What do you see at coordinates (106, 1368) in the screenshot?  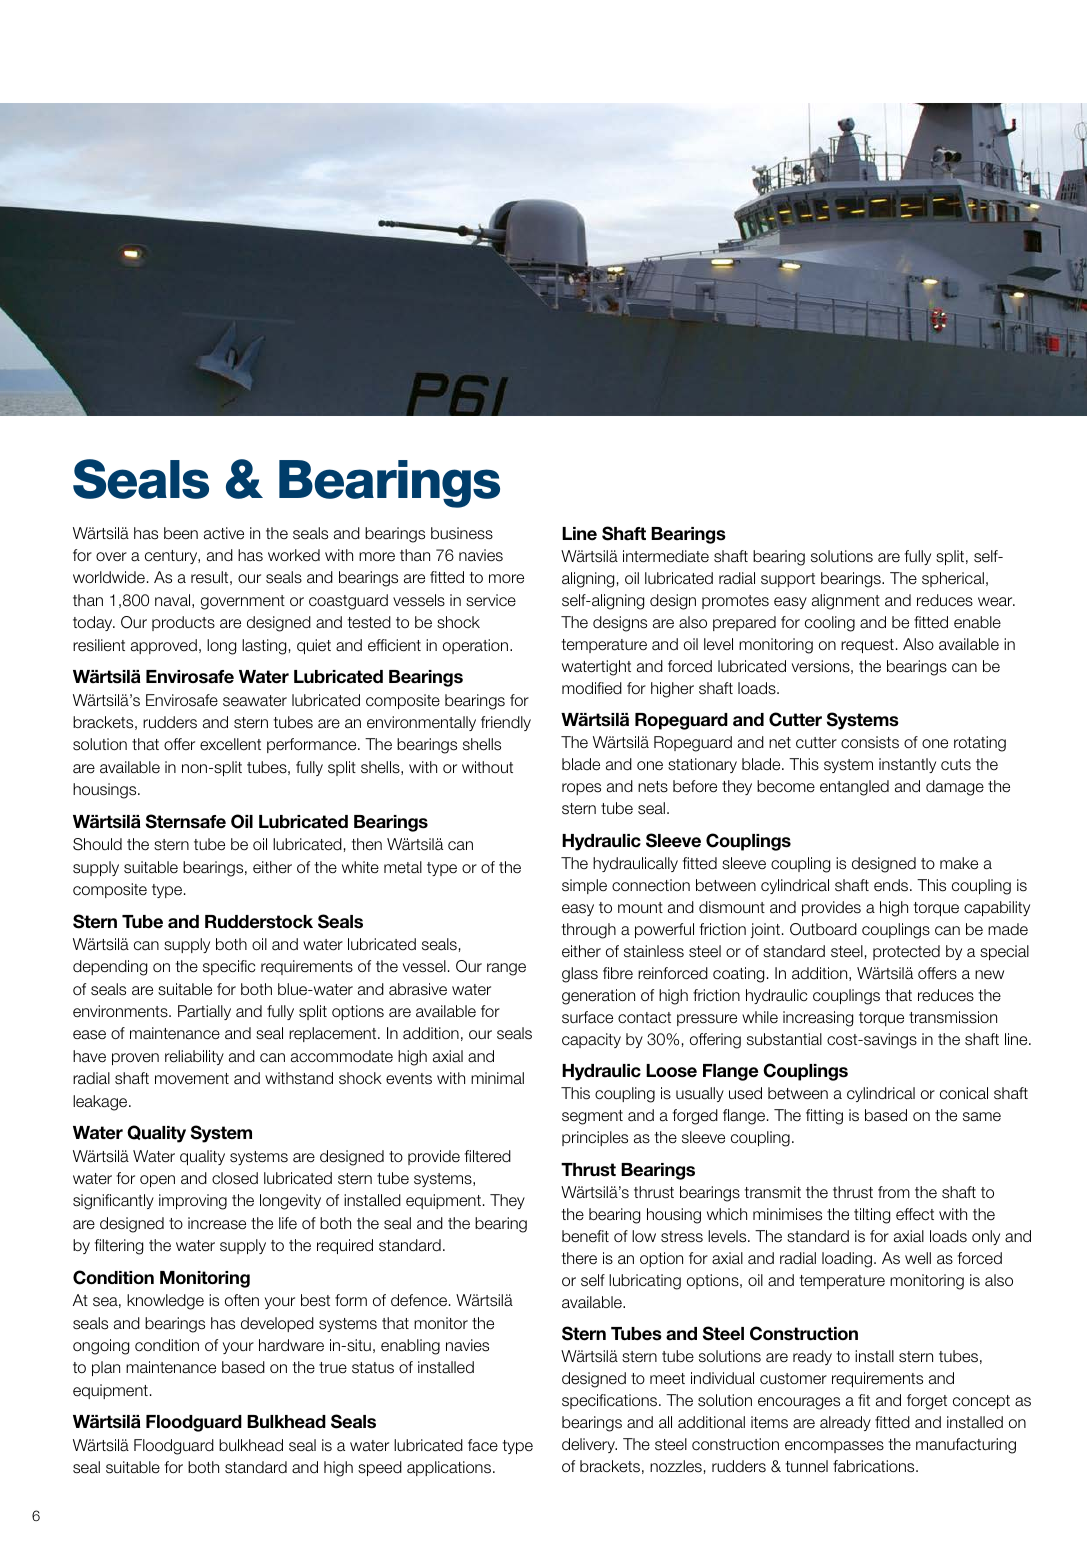 I see `plan` at bounding box center [106, 1368].
